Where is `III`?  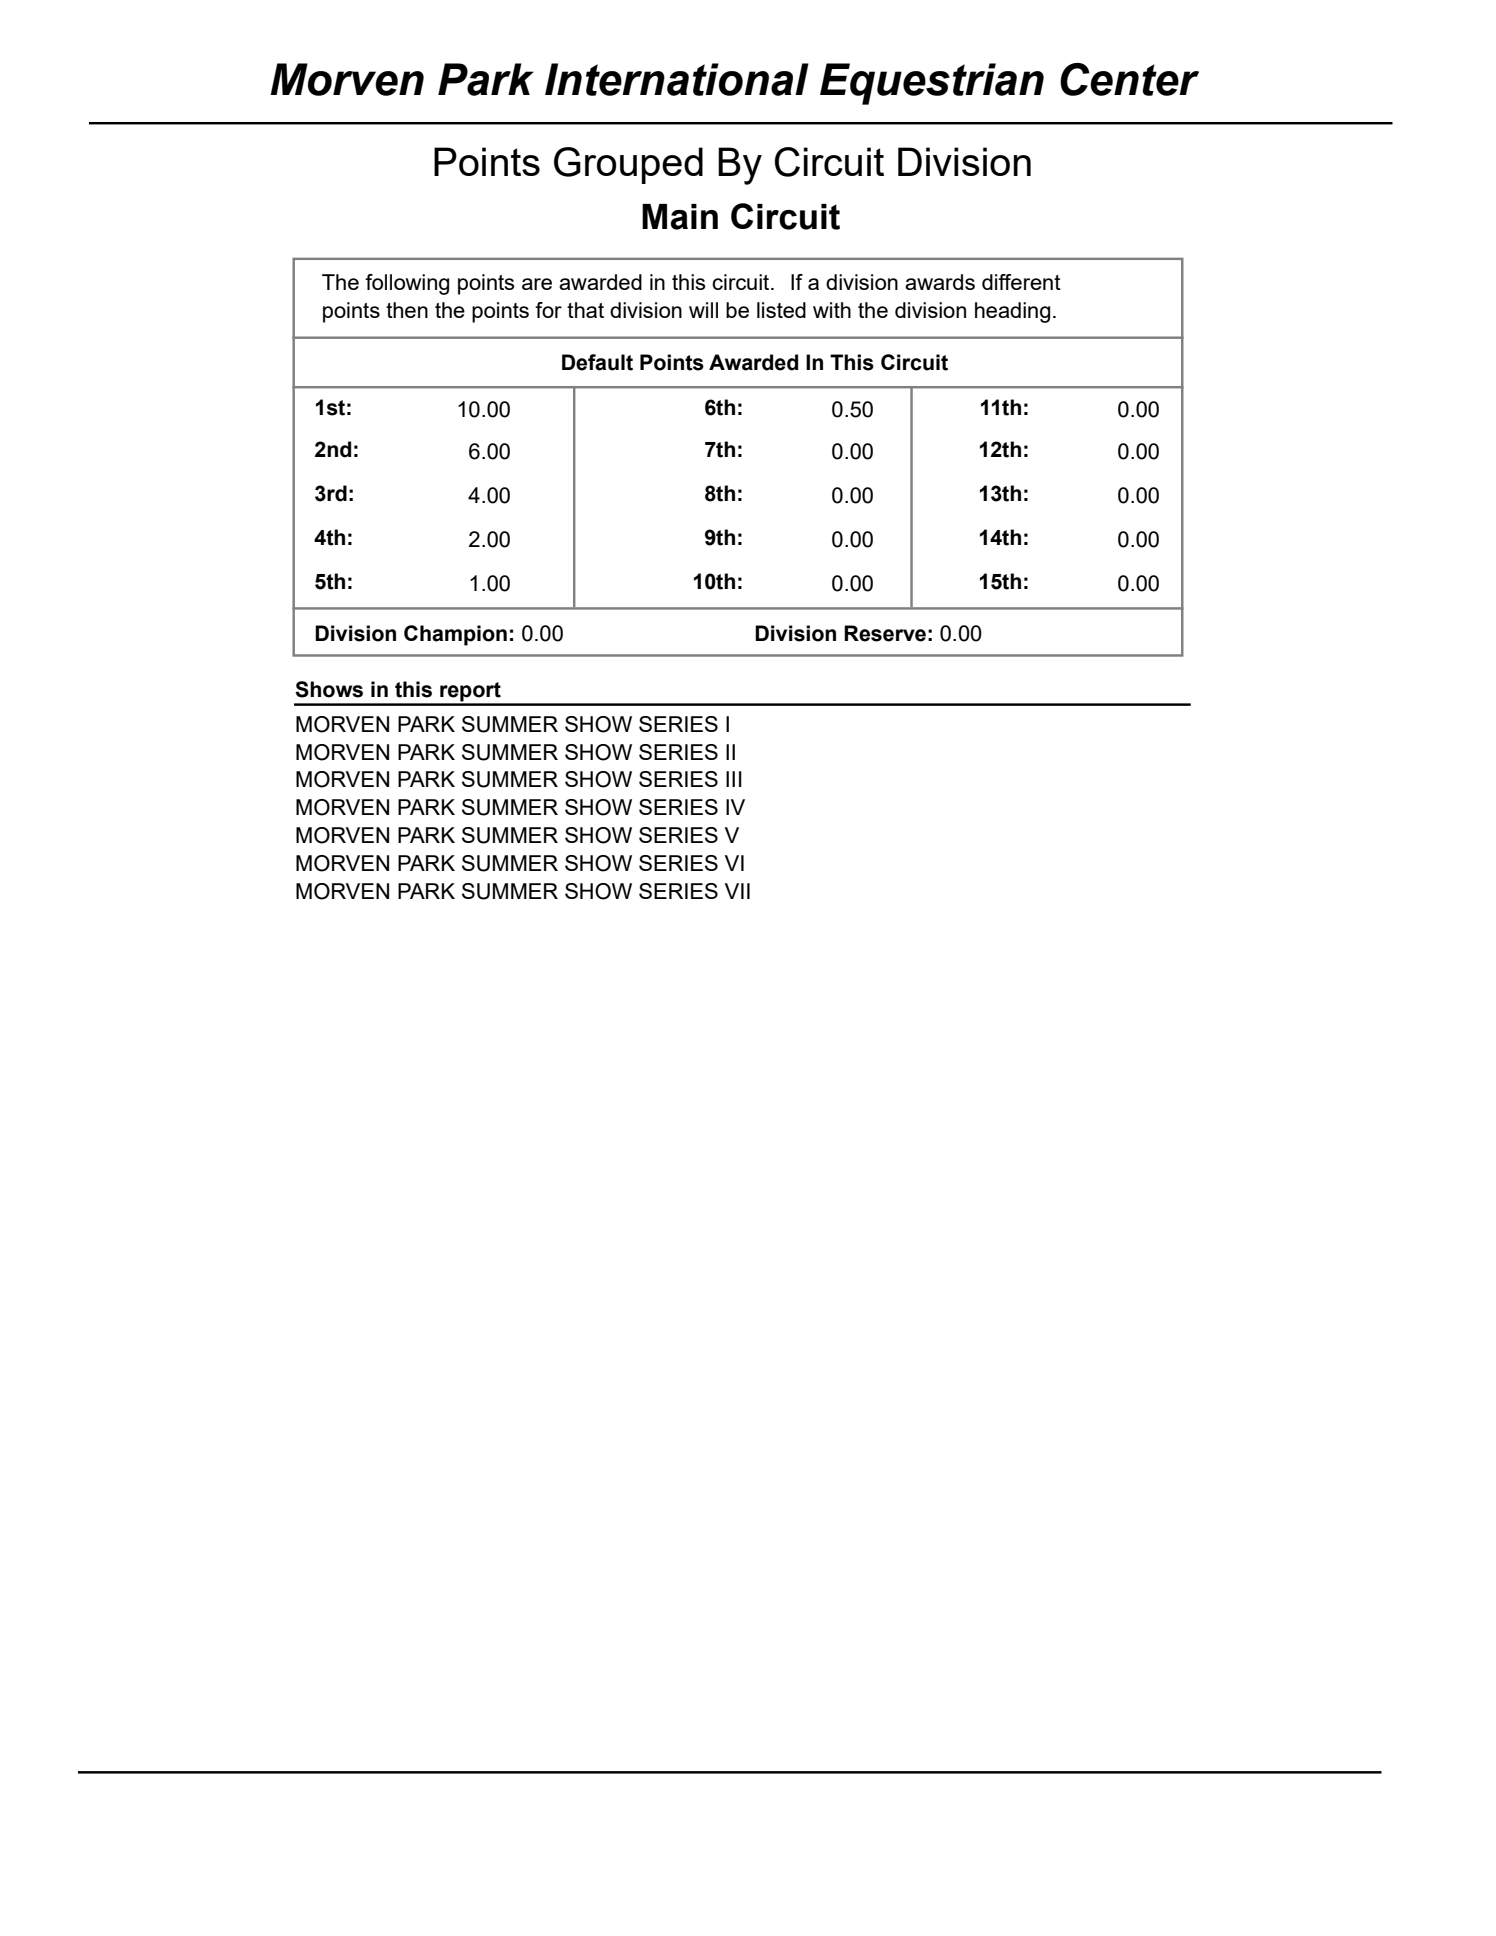
III is located at coordinates (734, 779).
